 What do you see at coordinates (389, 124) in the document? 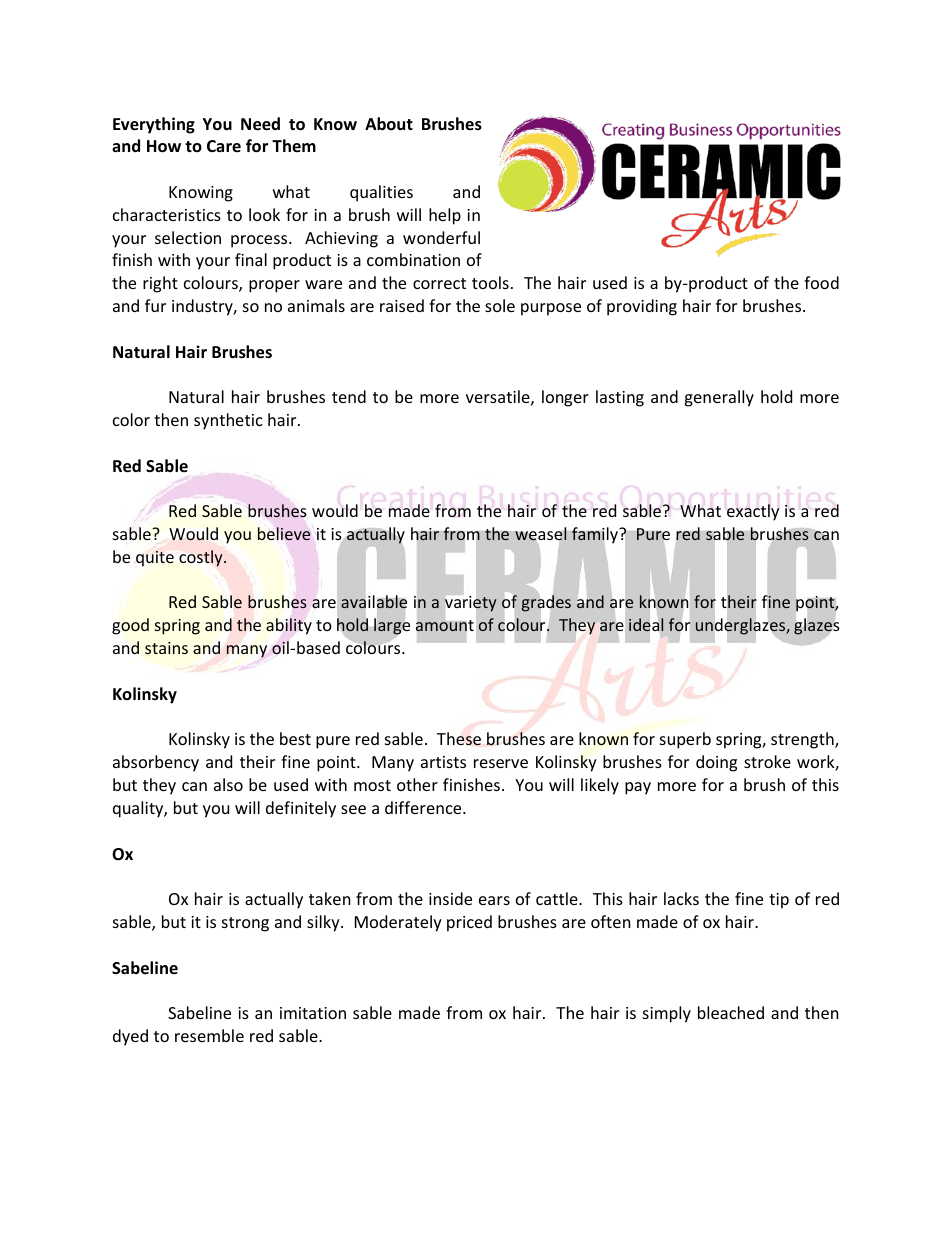
I see `About` at bounding box center [389, 124].
